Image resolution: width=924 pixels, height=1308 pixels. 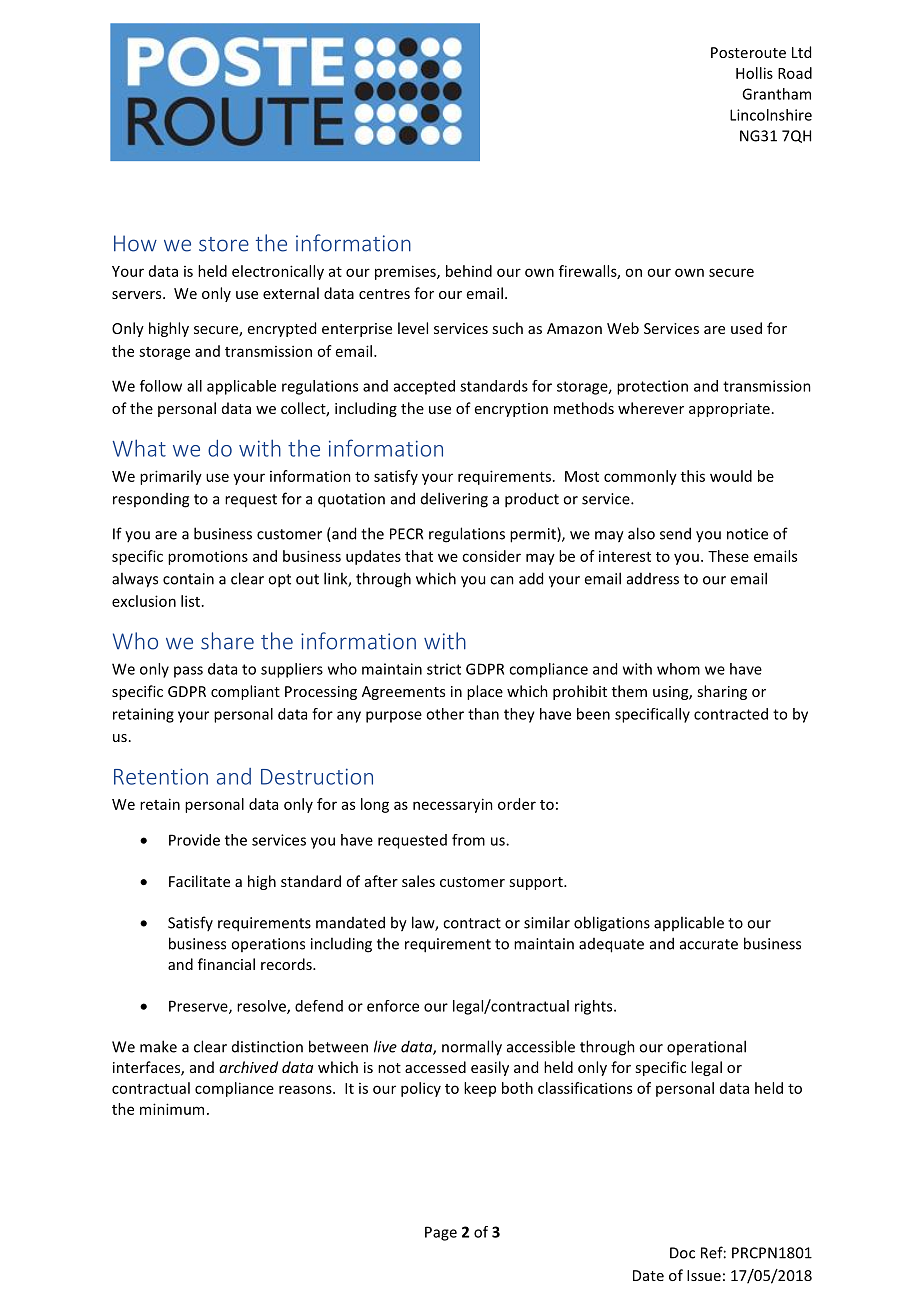 What do you see at coordinates (224, 244) in the screenshot?
I see `store` at bounding box center [224, 244].
